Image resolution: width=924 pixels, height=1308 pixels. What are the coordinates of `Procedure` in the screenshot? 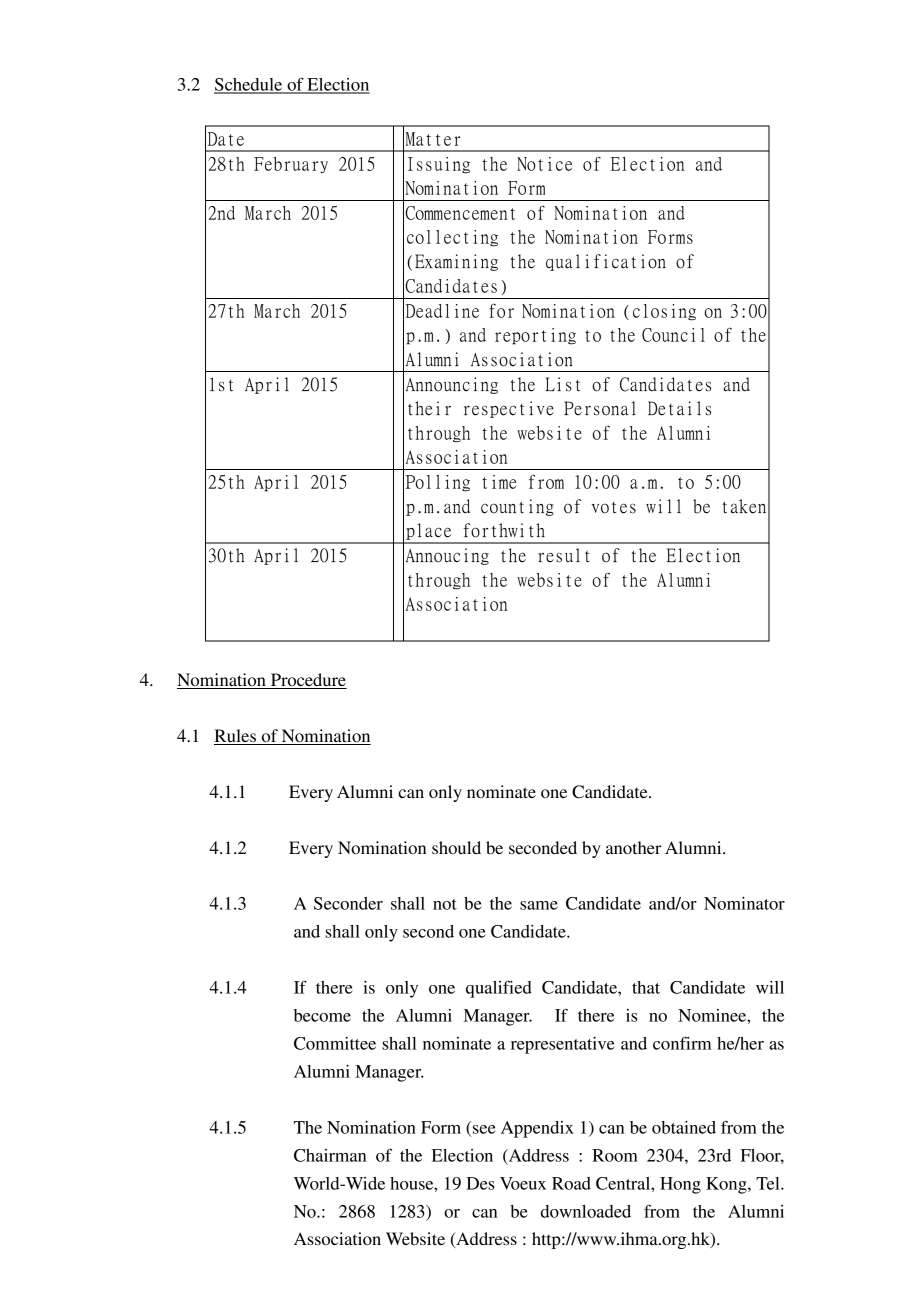 It's located at (308, 681).
